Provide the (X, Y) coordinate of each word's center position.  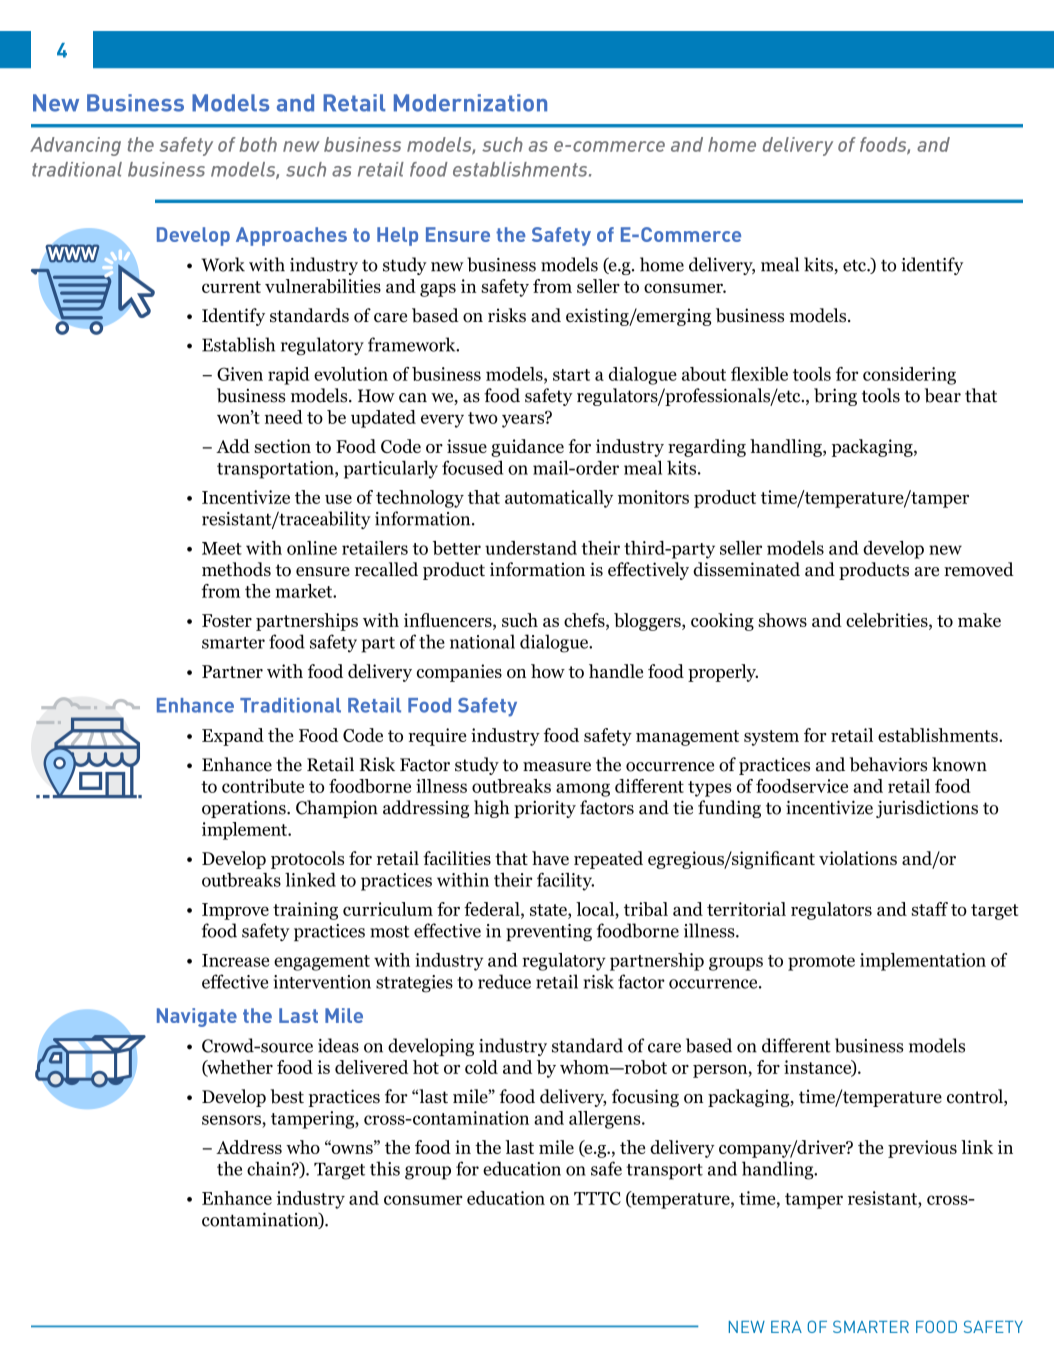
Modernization (470, 103)
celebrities (888, 621)
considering (909, 376)
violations (858, 858)
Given (240, 374)
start (571, 375)
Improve (235, 911)
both (258, 144)
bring (835, 397)
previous (922, 1149)
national (482, 641)
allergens (606, 1120)
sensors (232, 1120)
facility (565, 881)
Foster (227, 620)
